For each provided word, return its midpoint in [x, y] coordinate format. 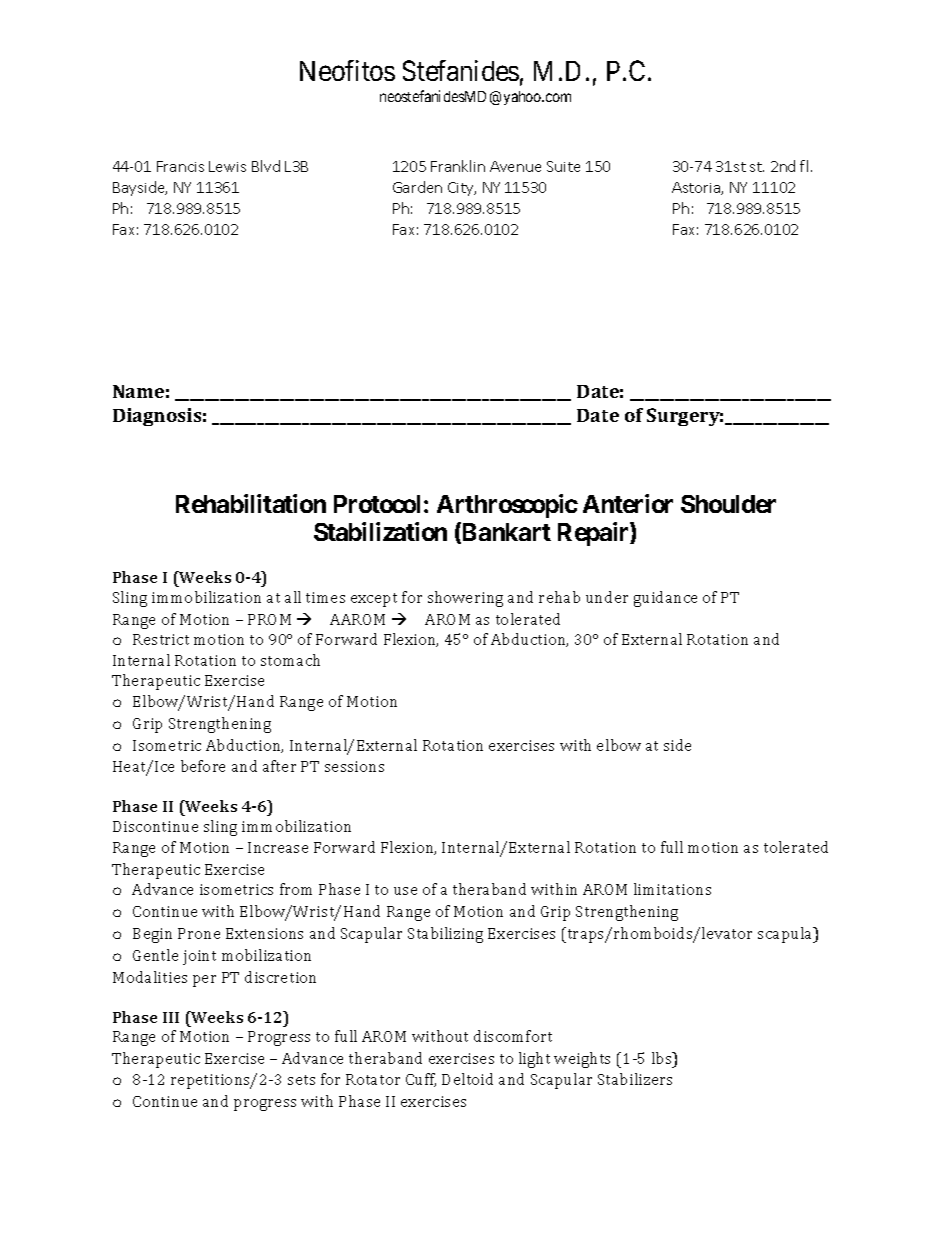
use [405, 891]
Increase [278, 847]
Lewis [227, 166]
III [171, 1017]
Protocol [377, 504]
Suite [563, 166]
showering [465, 599]
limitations [672, 889]
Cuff [421, 1080]
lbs [663, 1058]
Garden [417, 187]
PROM [269, 619]
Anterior [628, 503]
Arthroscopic [507, 506]
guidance [665, 599]
